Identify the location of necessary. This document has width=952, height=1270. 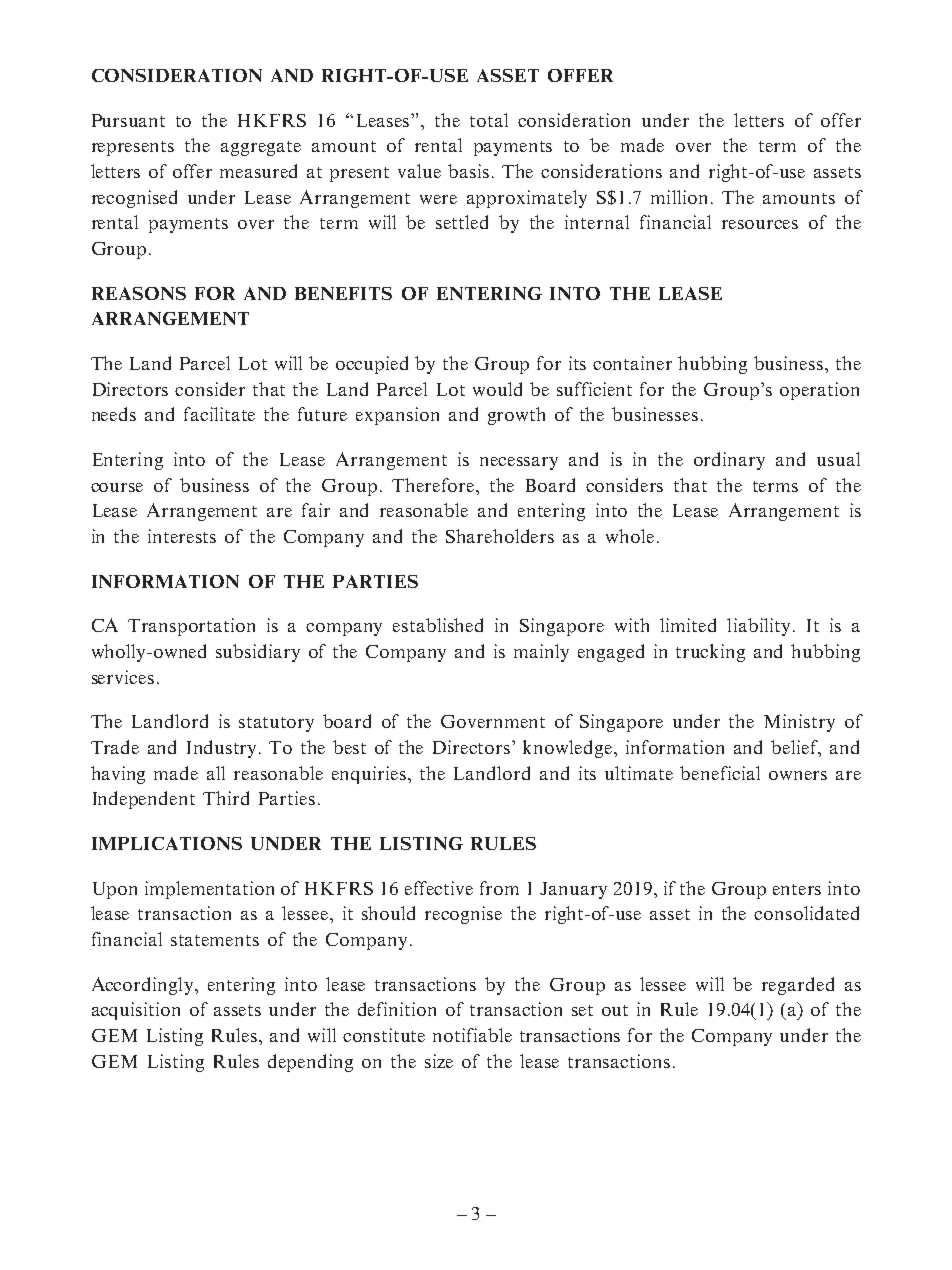
(519, 463).
